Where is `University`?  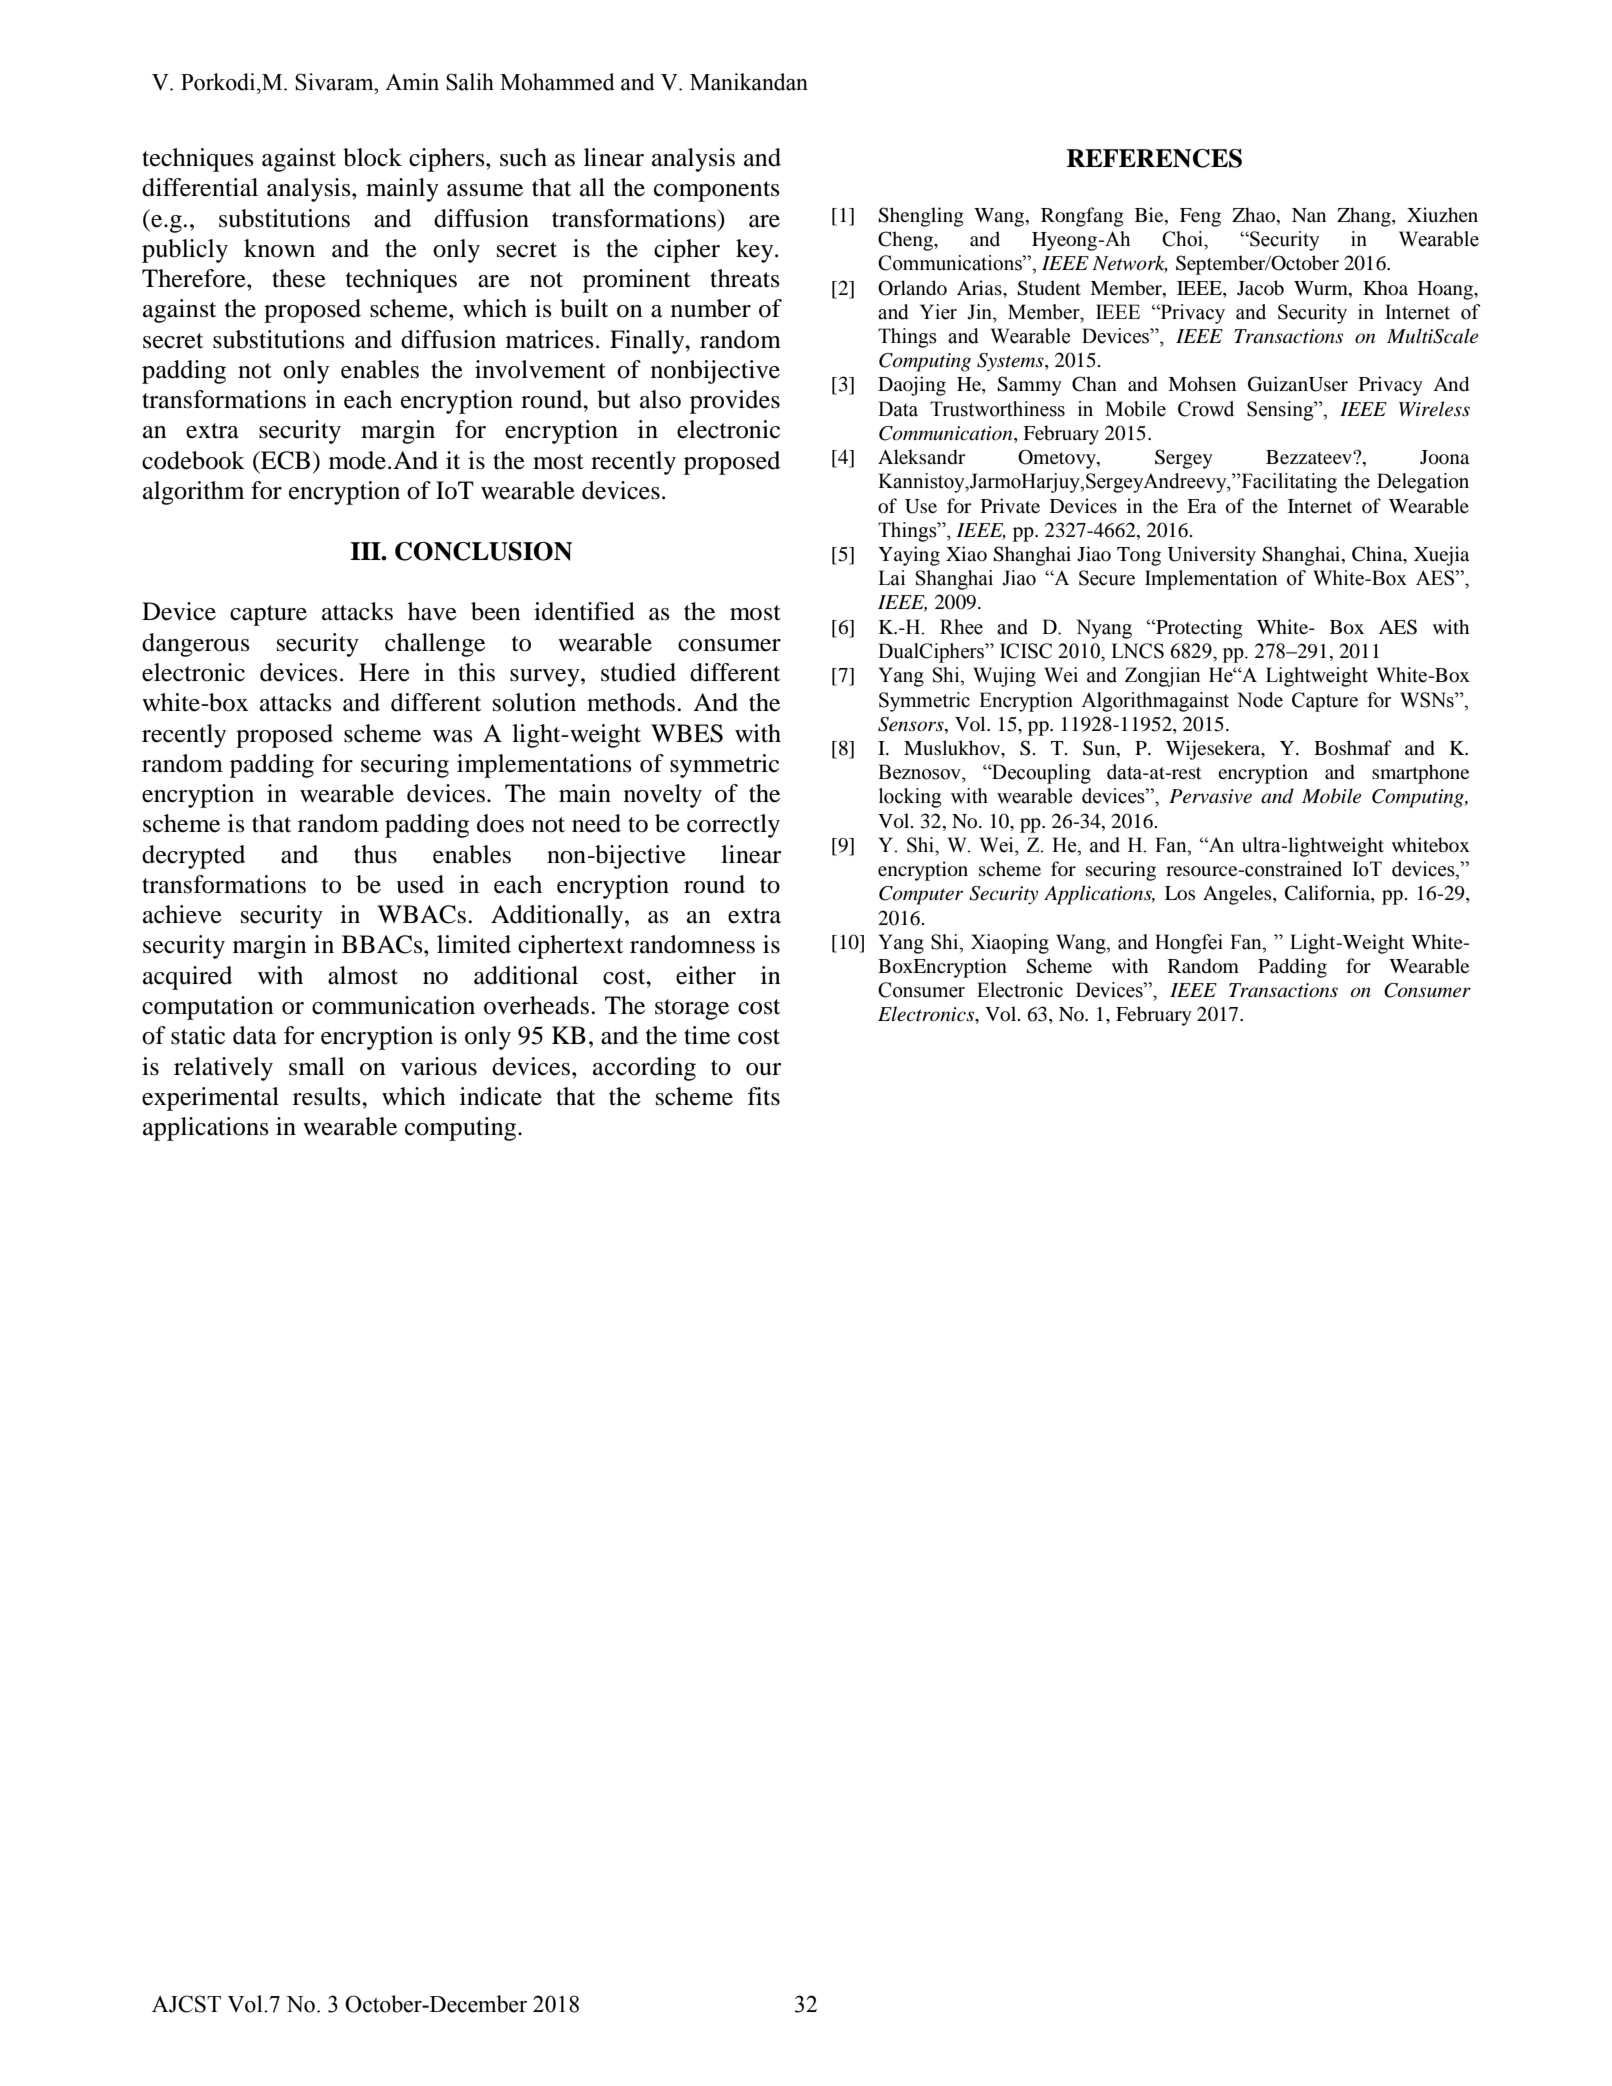
University is located at coordinates (1212, 556).
